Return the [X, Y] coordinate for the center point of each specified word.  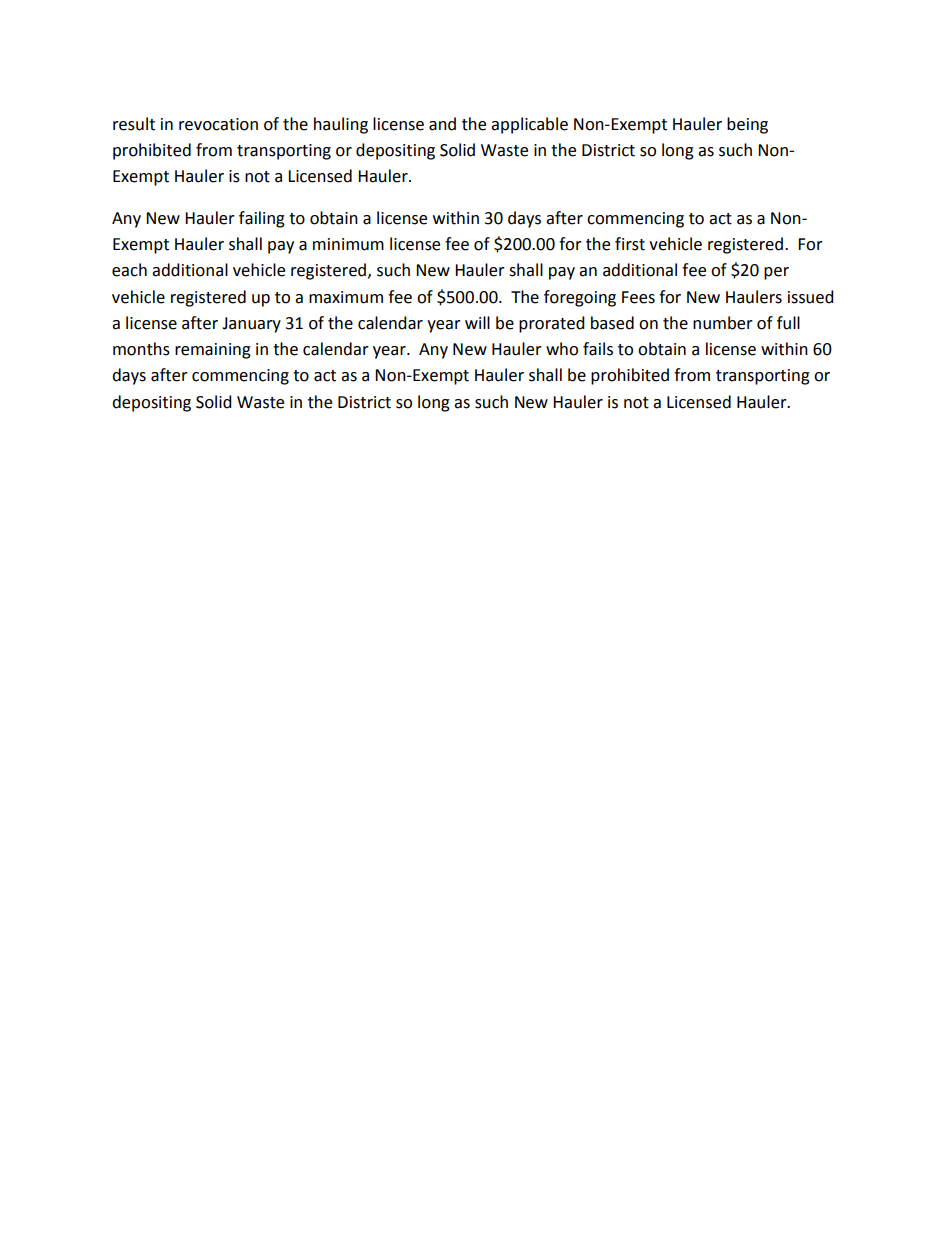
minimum [348, 244]
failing [262, 219]
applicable [529, 125]
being [747, 125]
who [562, 349]
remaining [213, 351]
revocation [218, 124]
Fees [638, 297]
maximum [346, 297]
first [630, 244]
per [776, 273]
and [442, 124]
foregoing [580, 298]
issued [811, 297]
